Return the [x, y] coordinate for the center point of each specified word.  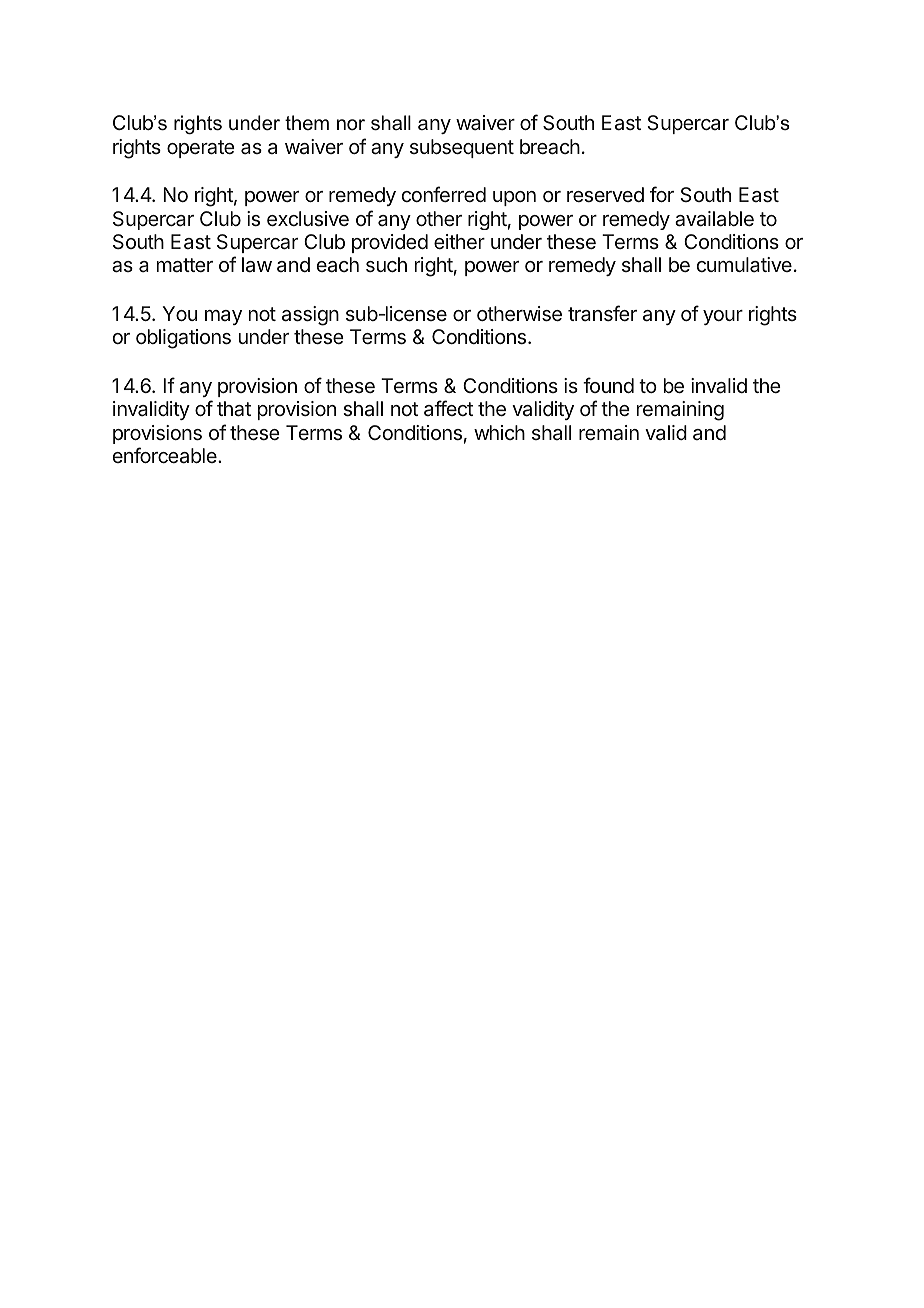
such [386, 264]
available [714, 219]
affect [448, 408]
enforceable [166, 455]
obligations [183, 339]
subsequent [462, 148]
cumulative [744, 264]
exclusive [308, 218]
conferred [444, 194]
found [608, 385]
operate [201, 149]
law [257, 265]
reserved [605, 194]
